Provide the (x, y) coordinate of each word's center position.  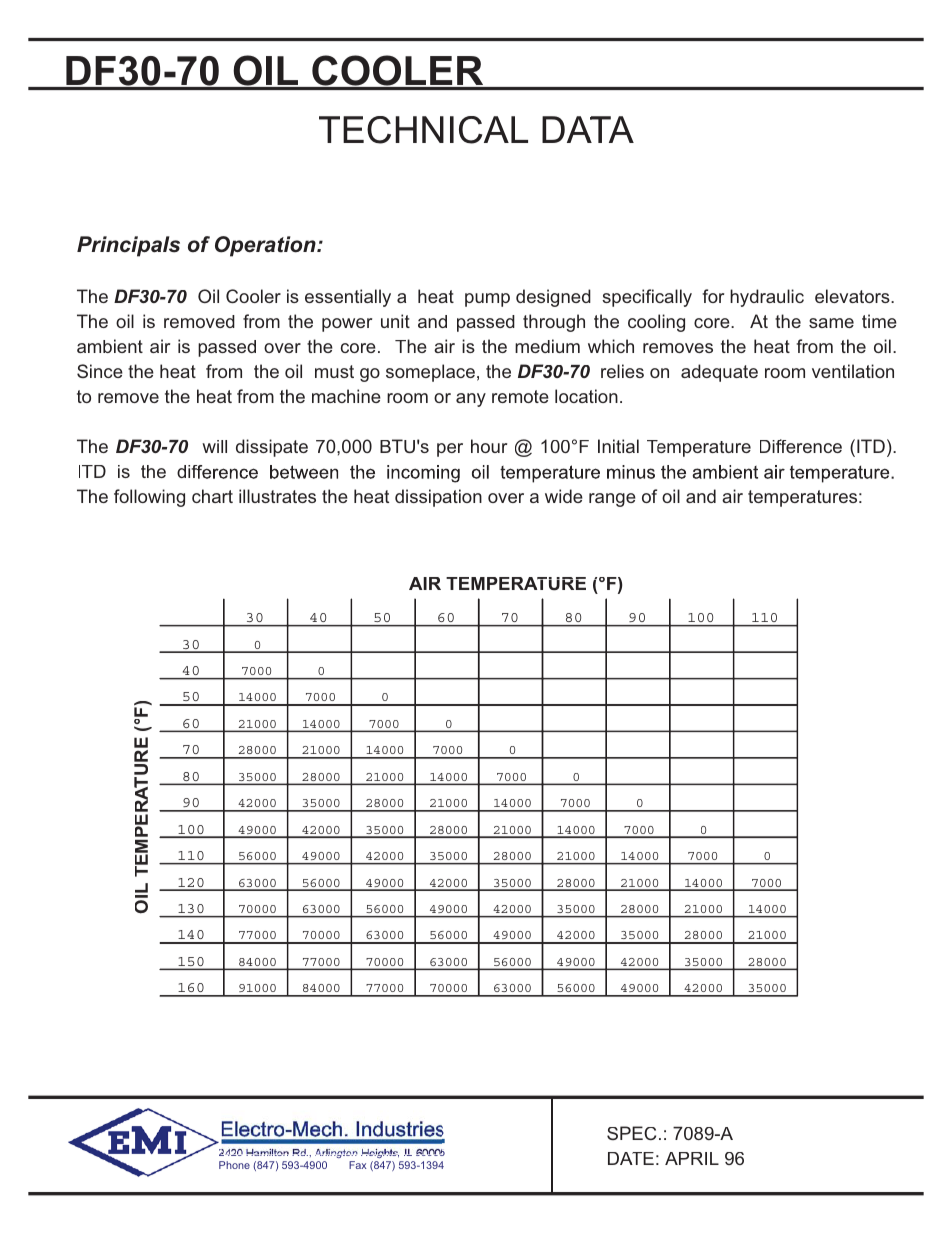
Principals (128, 246)
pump (487, 300)
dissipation (438, 498)
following (149, 498)
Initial (618, 446)
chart (212, 496)
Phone (234, 1165)
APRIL (692, 1158)
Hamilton (267, 1152)
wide (564, 496)
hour (489, 446)
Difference (801, 446)
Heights (380, 1153)
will (214, 446)
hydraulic (767, 298)
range (612, 500)
